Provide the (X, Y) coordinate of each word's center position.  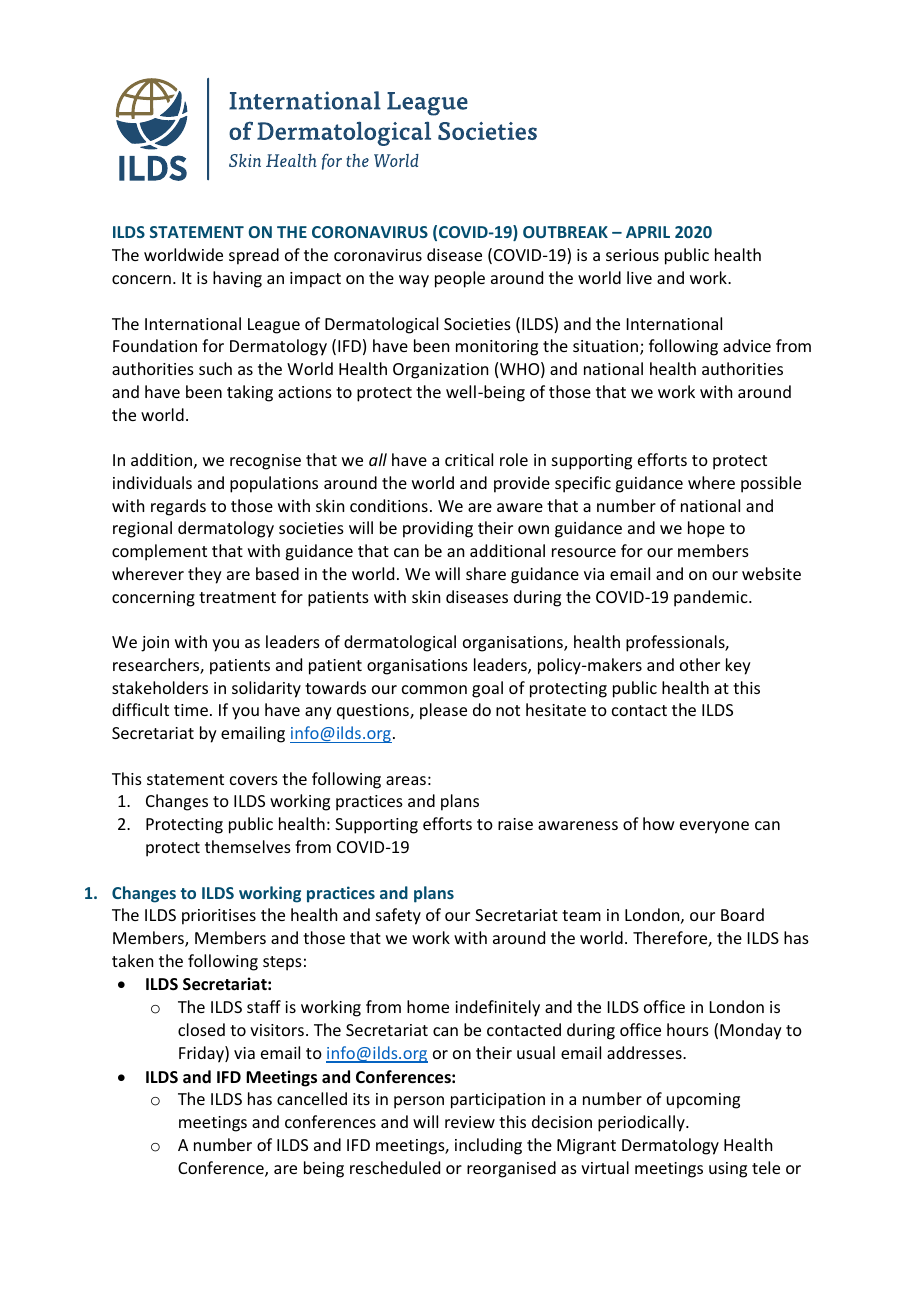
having (237, 279)
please (443, 711)
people (460, 279)
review (470, 1122)
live (639, 277)
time (191, 710)
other (700, 664)
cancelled (312, 1098)
